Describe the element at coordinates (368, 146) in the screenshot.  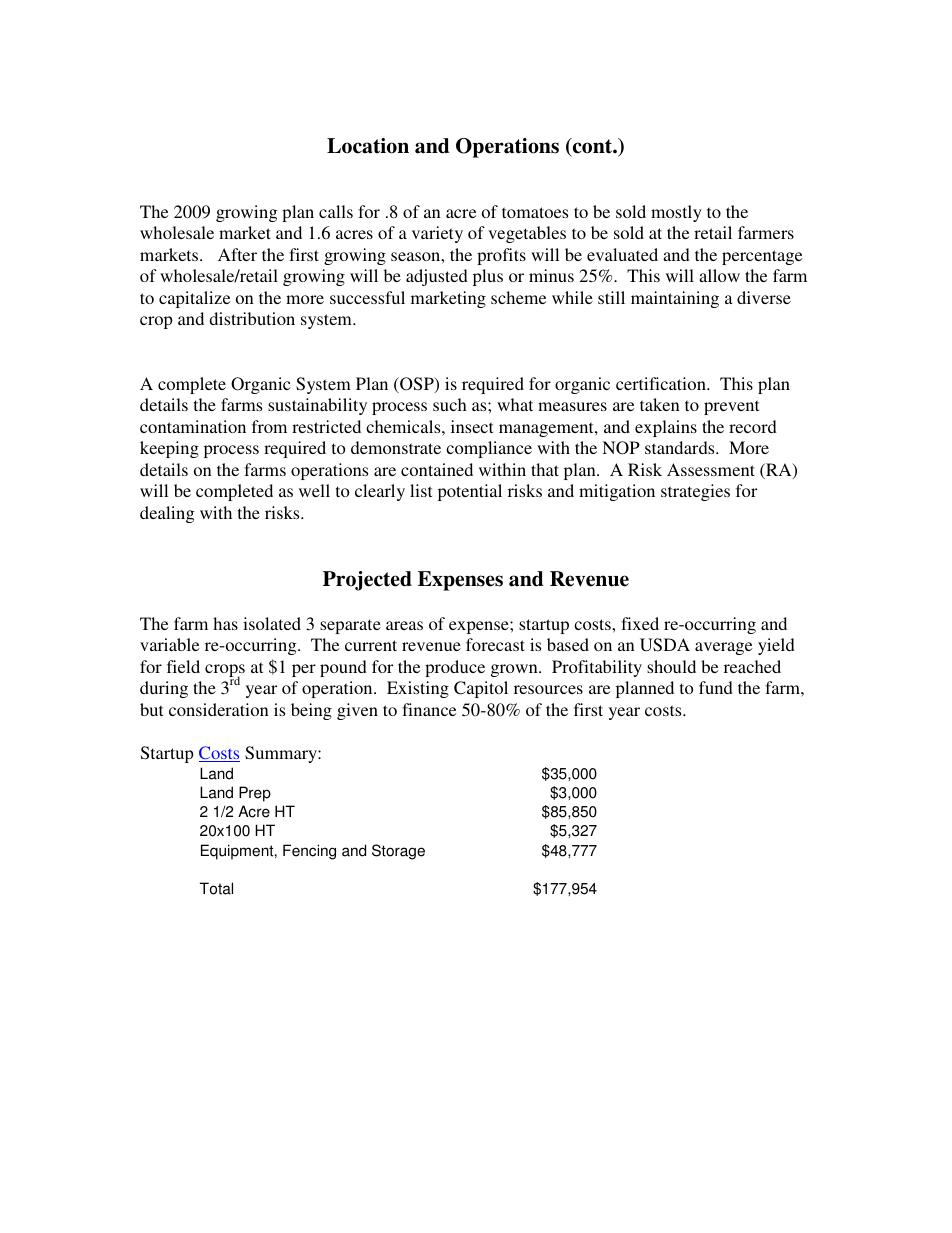
I see `Location` at that location.
